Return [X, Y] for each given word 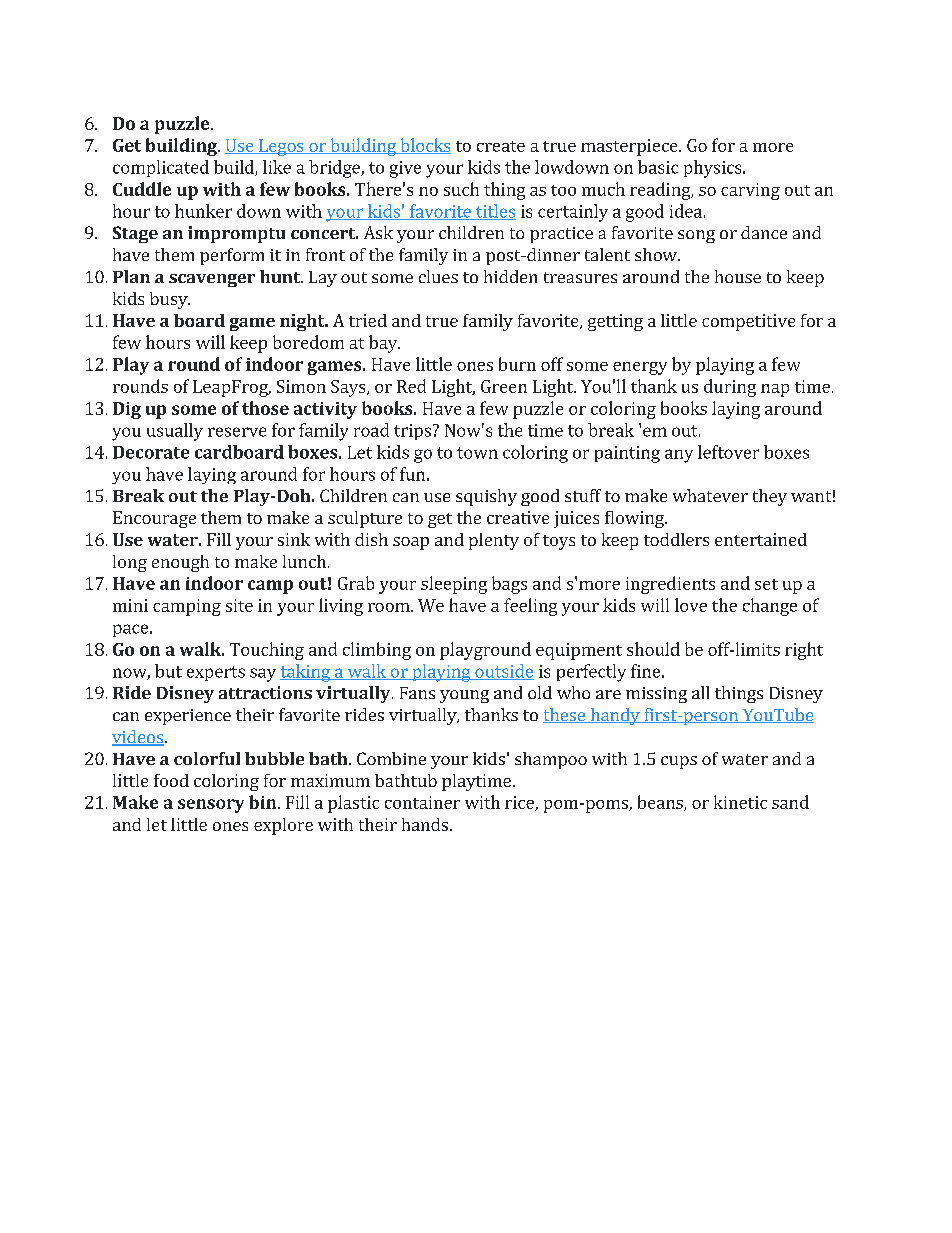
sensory [211, 806]
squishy [486, 497]
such [461, 189]
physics [714, 169]
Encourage [154, 519]
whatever [710, 495]
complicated [161, 168]
